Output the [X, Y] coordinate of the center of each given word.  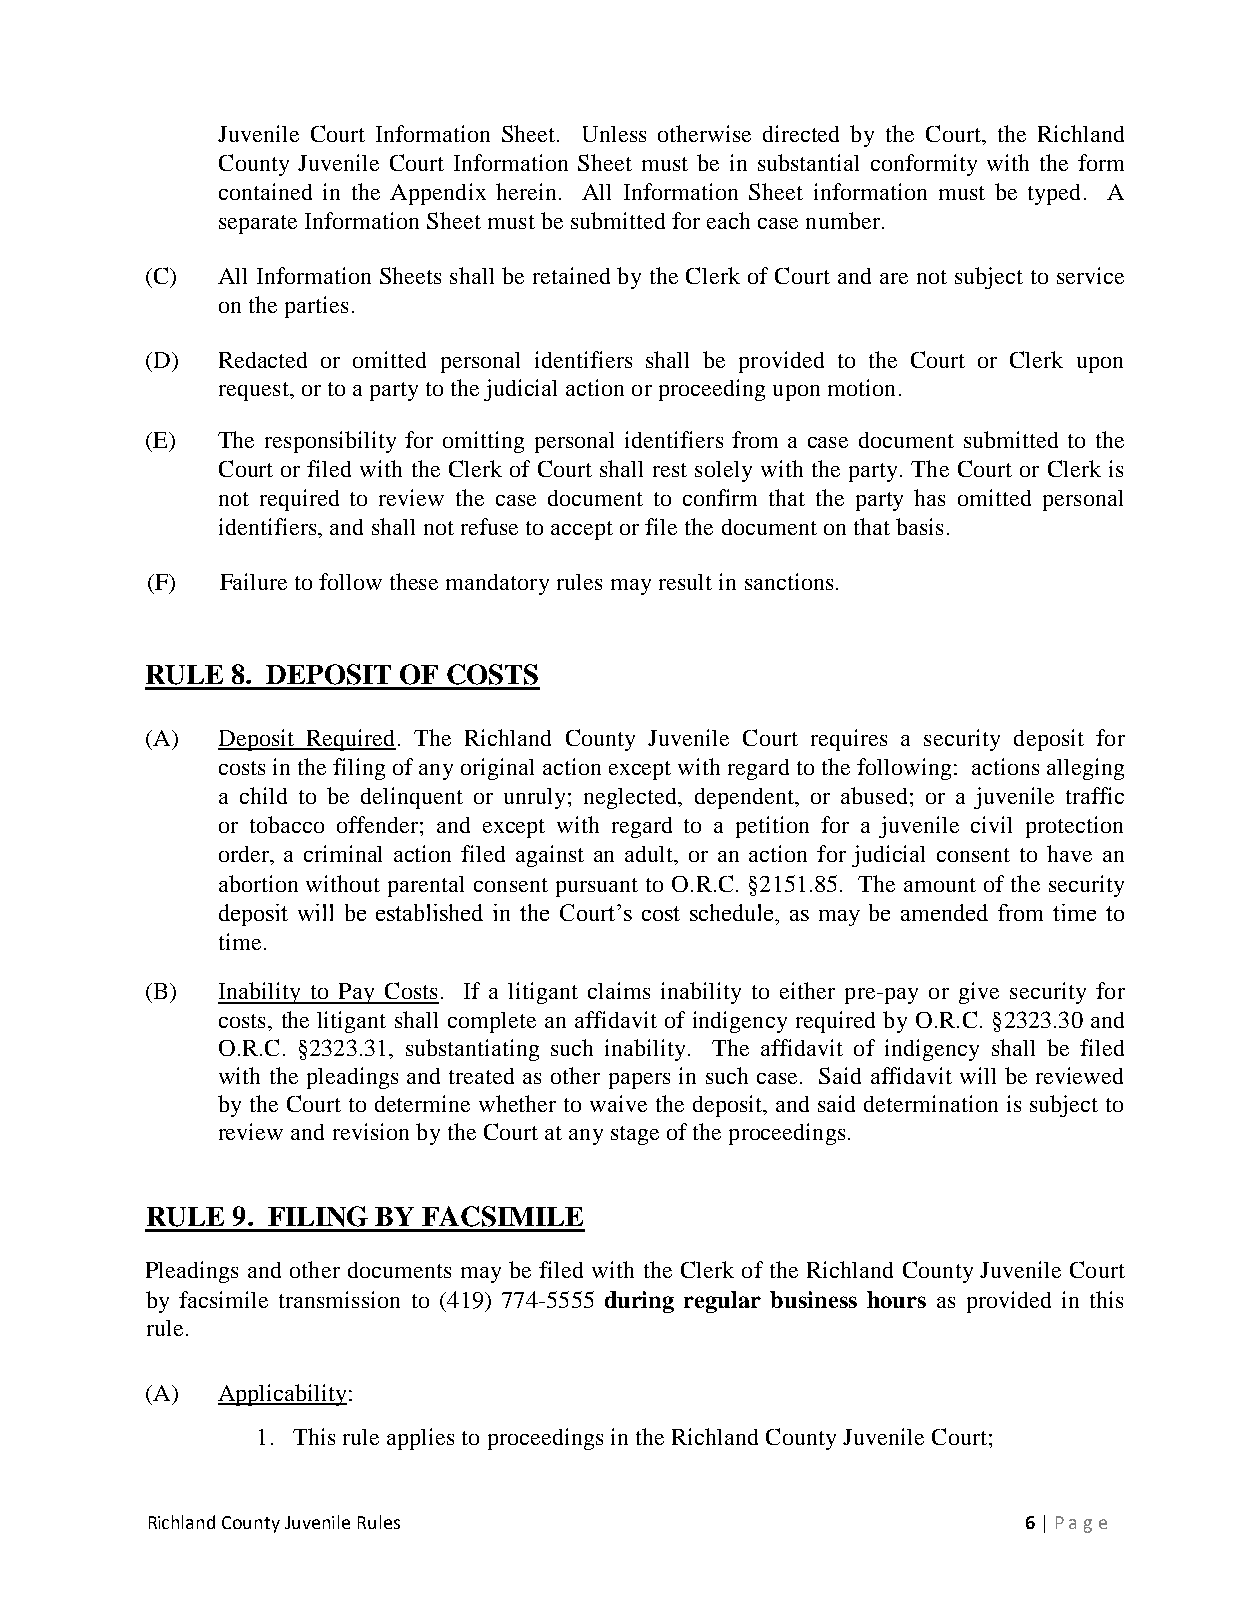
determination [931, 1103]
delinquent [412, 798]
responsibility [330, 442]
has [929, 497]
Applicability [282, 1395]
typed [1054, 194]
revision [371, 1131]
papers [639, 1081]
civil [991, 824]
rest [670, 470]
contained [265, 191]
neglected [632, 798]
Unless [614, 134]
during [639, 1302]
